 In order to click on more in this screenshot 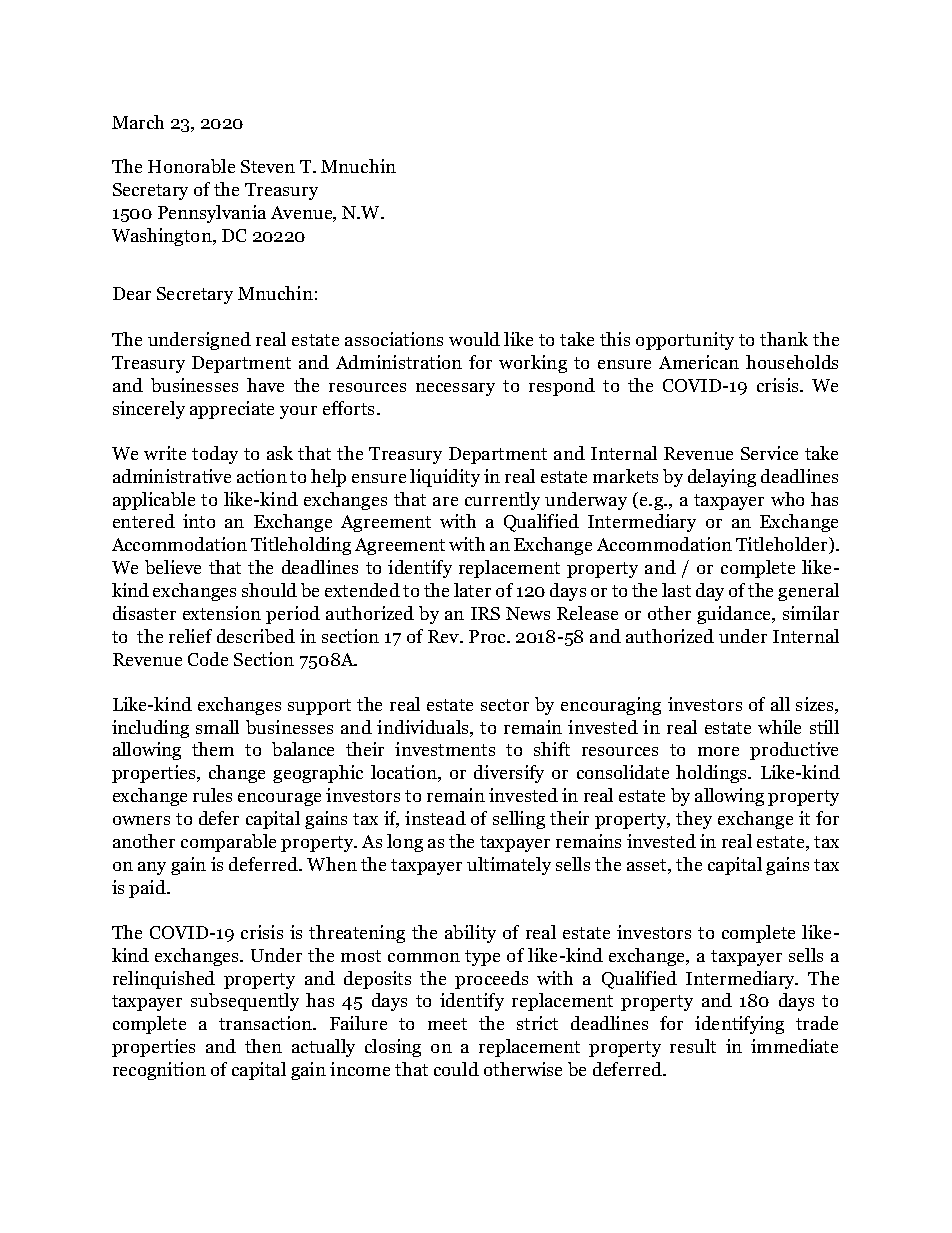, I will do `click(718, 751)`.
